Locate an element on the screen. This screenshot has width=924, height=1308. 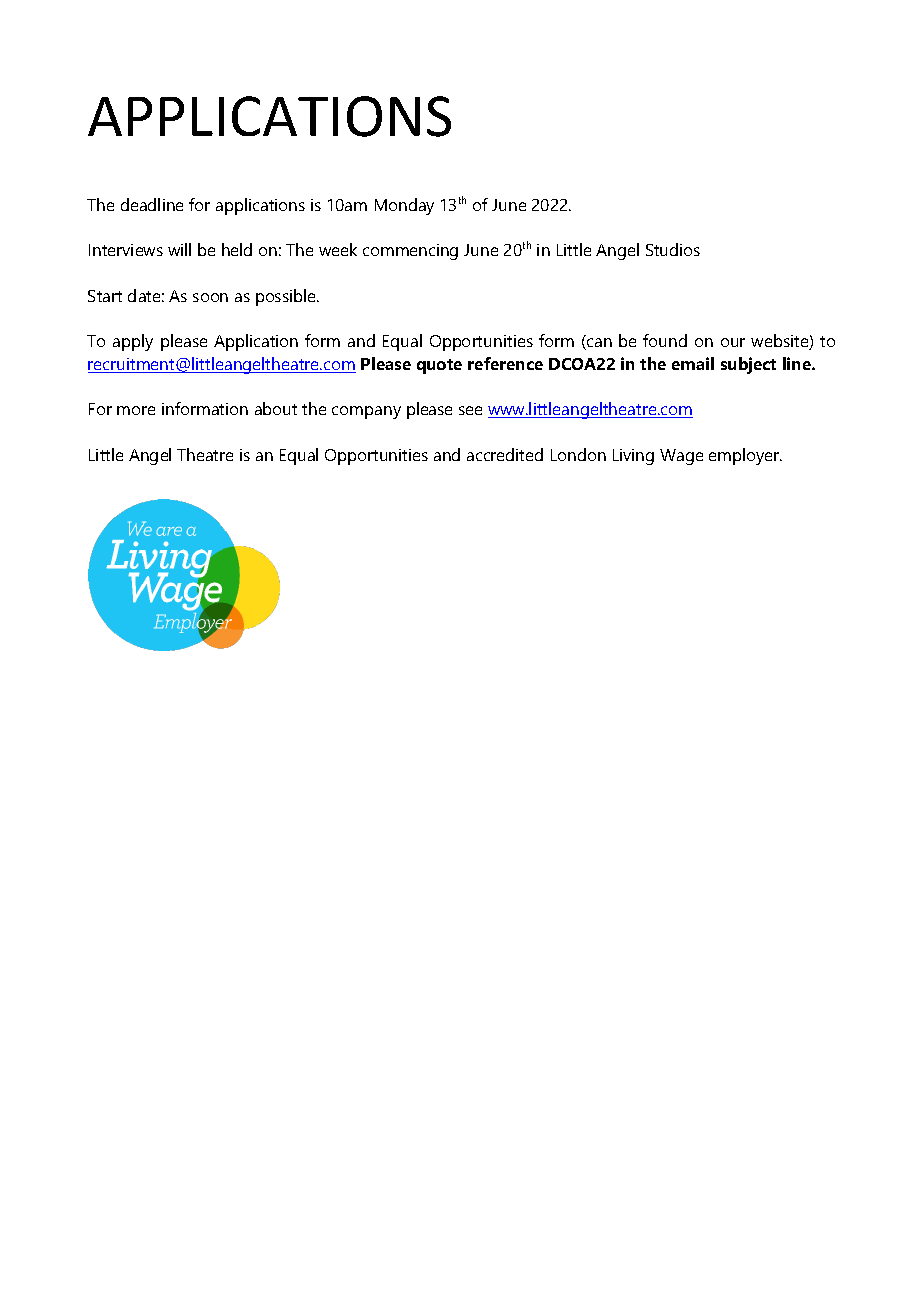
our is located at coordinates (733, 342).
